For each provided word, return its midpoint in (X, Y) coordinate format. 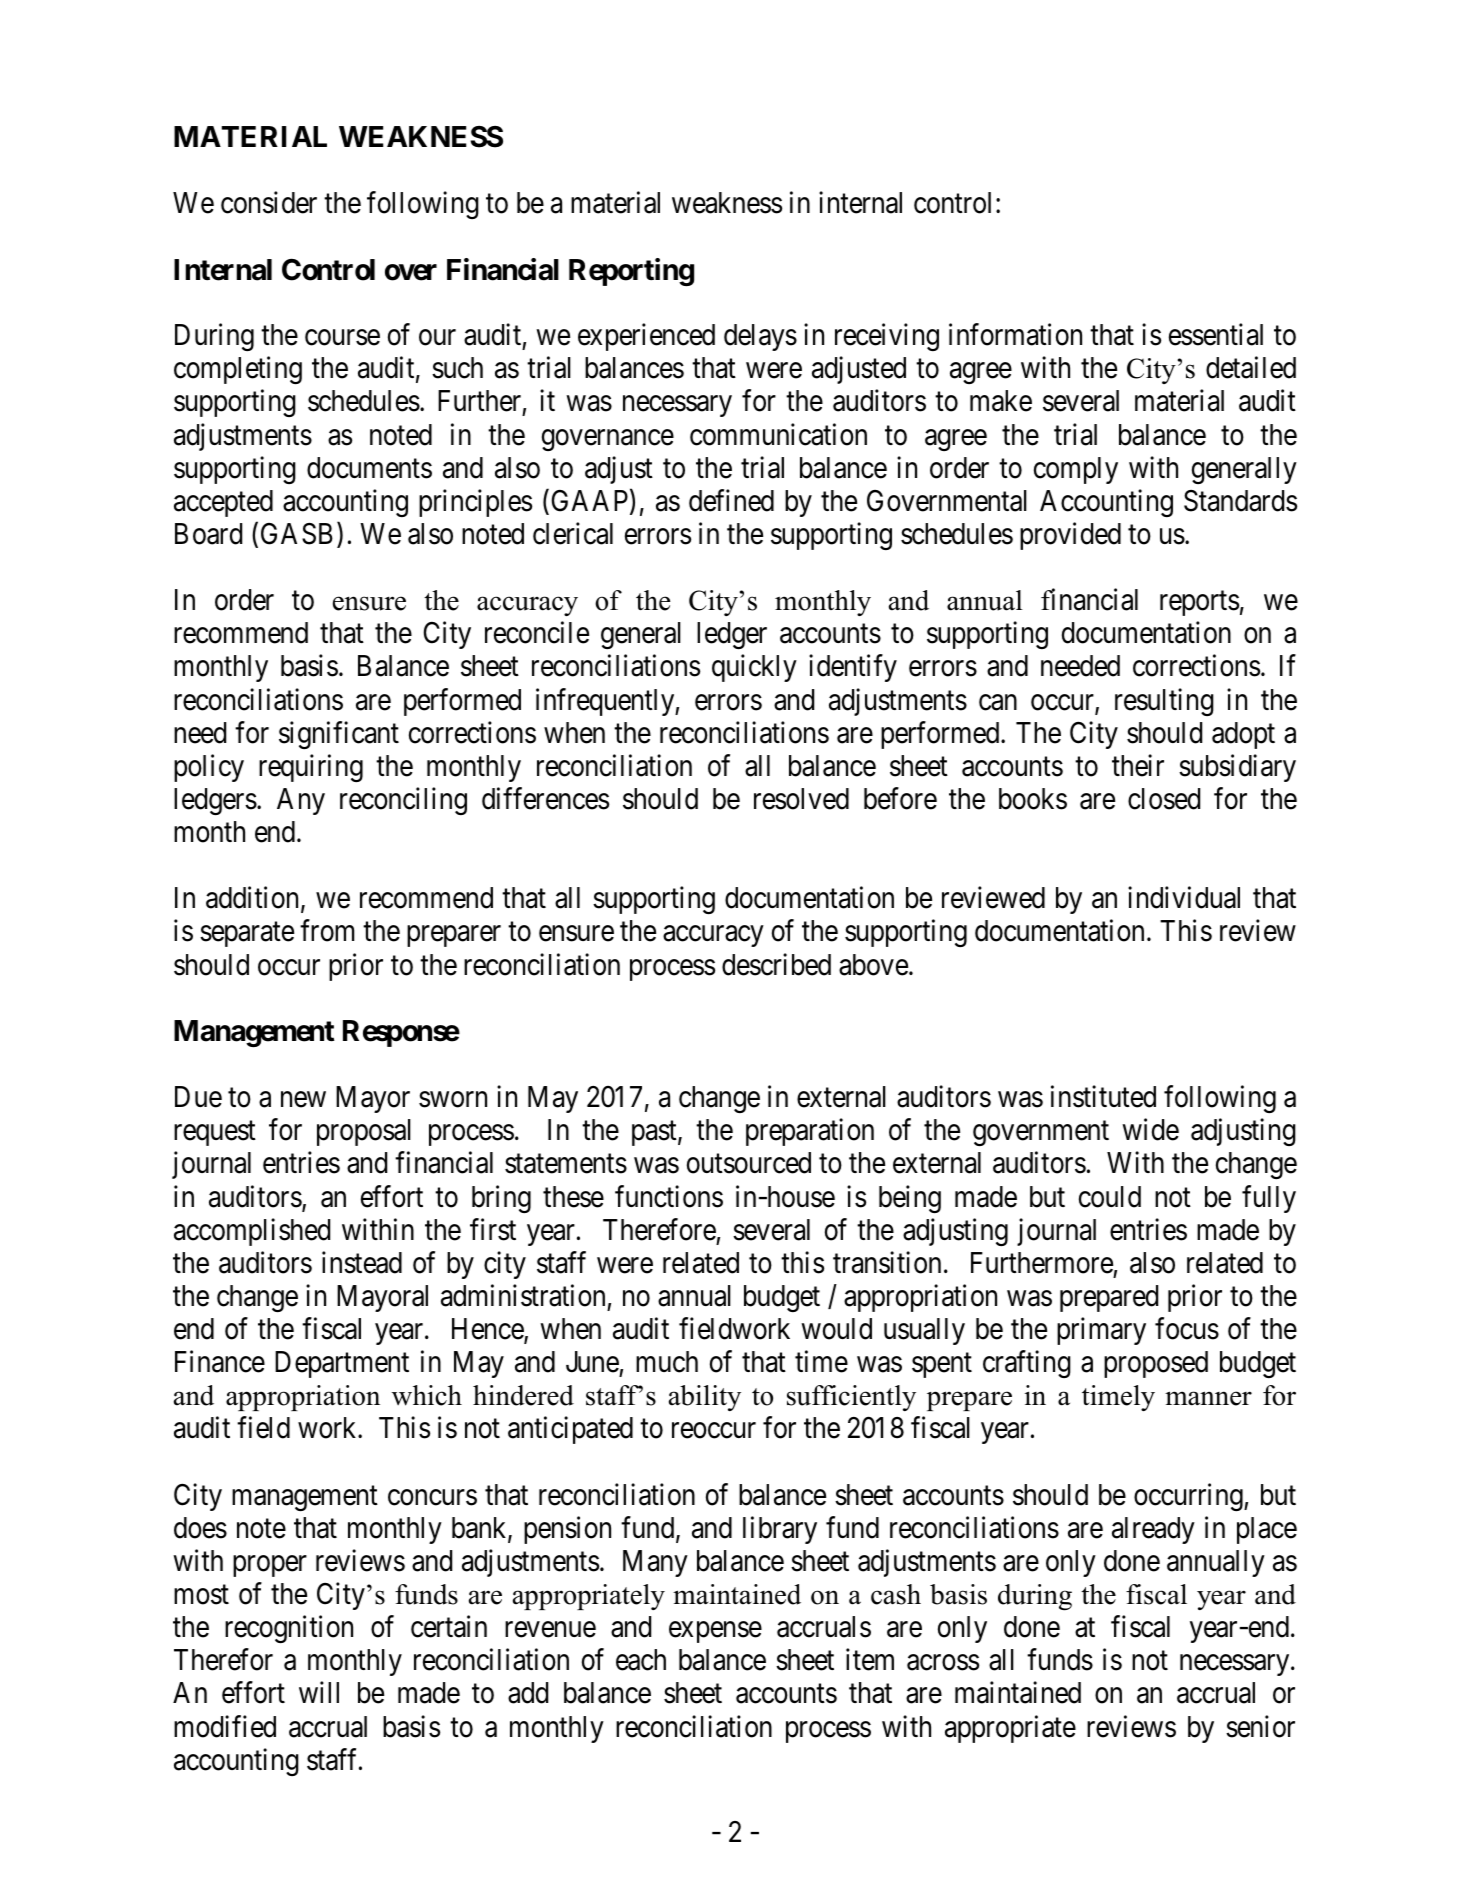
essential (1216, 335)
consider (269, 202)
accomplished (252, 1232)
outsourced (749, 1163)
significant (339, 735)
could (1110, 1197)
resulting (1164, 702)
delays (760, 337)
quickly (754, 668)
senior (1260, 1726)
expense (715, 1632)
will (319, 1692)
